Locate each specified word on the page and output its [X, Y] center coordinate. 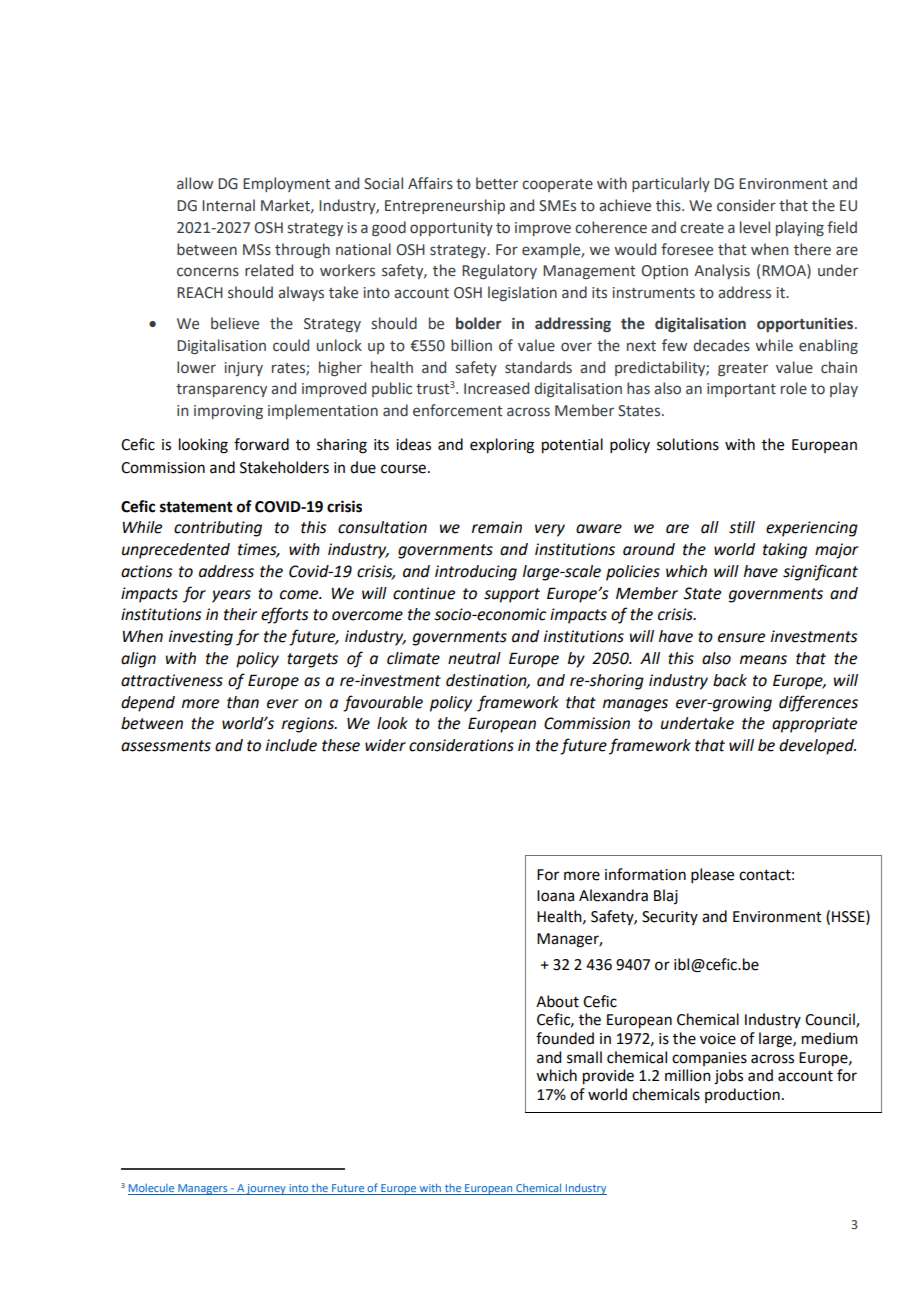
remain [497, 527]
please [712, 875]
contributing [218, 529]
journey [266, 1189]
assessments [166, 746]
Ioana [555, 896]
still [742, 527]
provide [608, 1077]
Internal [228, 205]
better [497, 183]
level [755, 227]
